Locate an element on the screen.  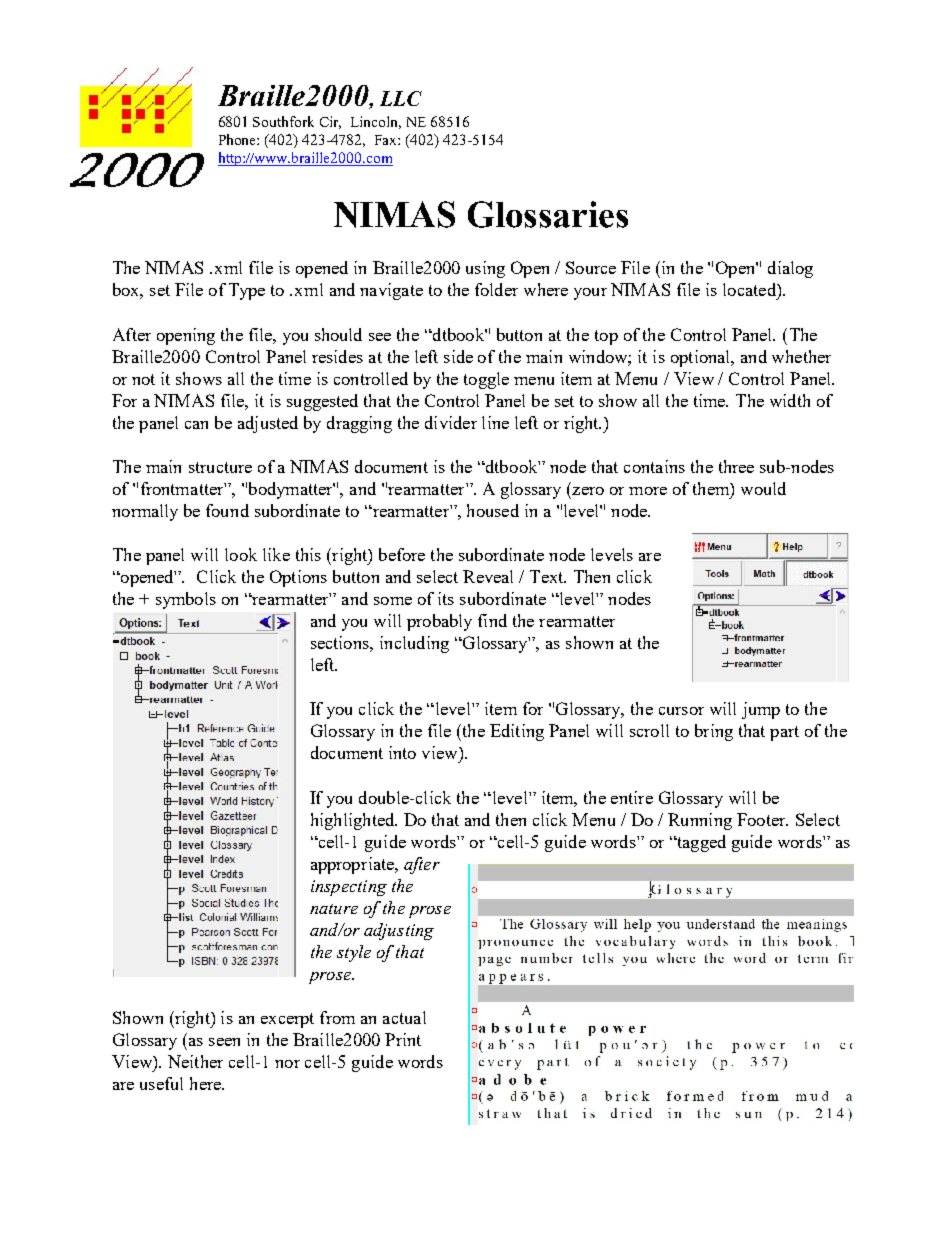
LLC is located at coordinates (401, 98).
